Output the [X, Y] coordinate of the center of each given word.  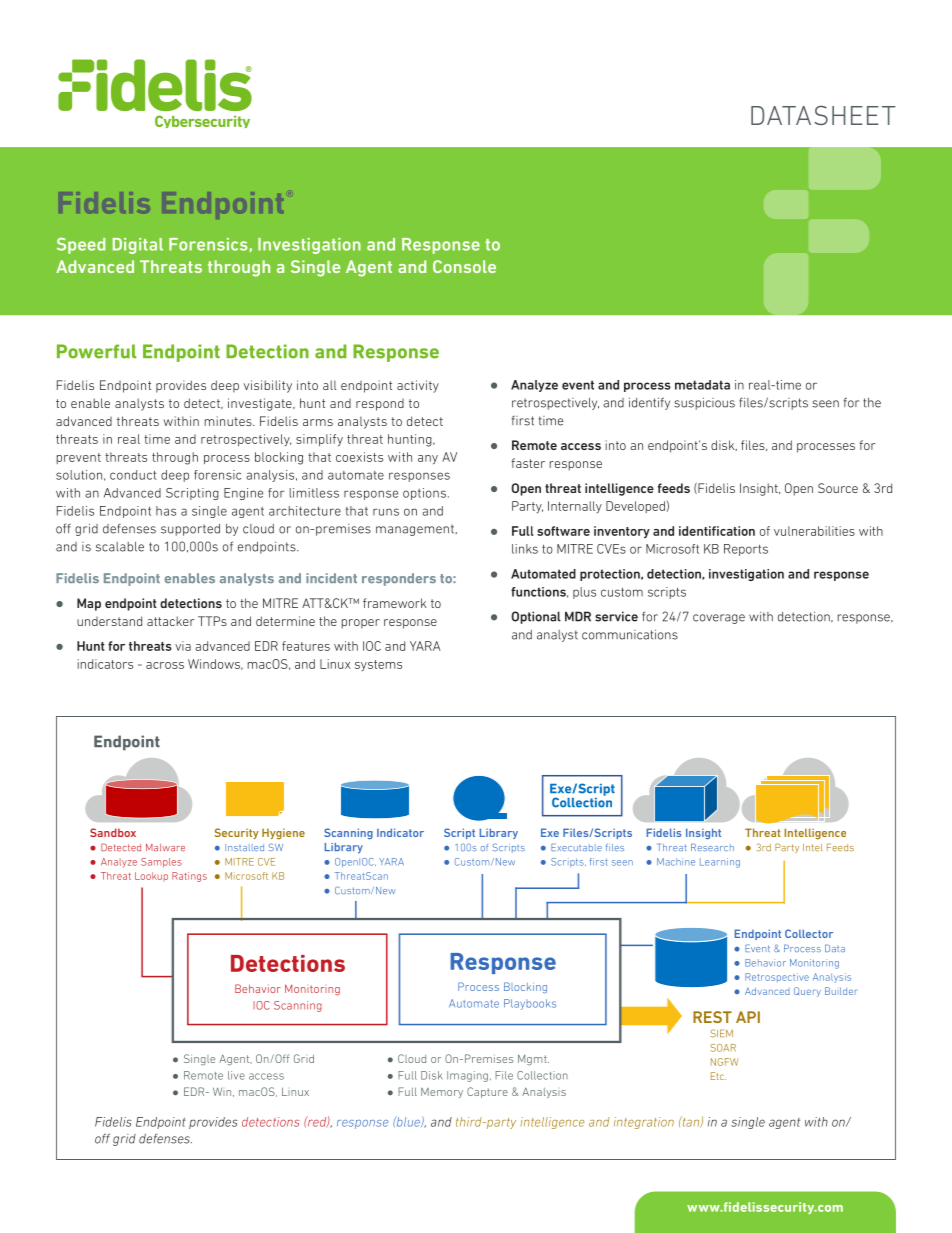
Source [838, 488]
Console [464, 266]
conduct [133, 475]
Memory [442, 1093]
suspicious [704, 403]
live [236, 1075]
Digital [138, 246]
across [165, 665]
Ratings [189, 877]
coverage [719, 619]
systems [378, 665]
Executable [576, 847]
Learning [720, 863]
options [424, 494]
